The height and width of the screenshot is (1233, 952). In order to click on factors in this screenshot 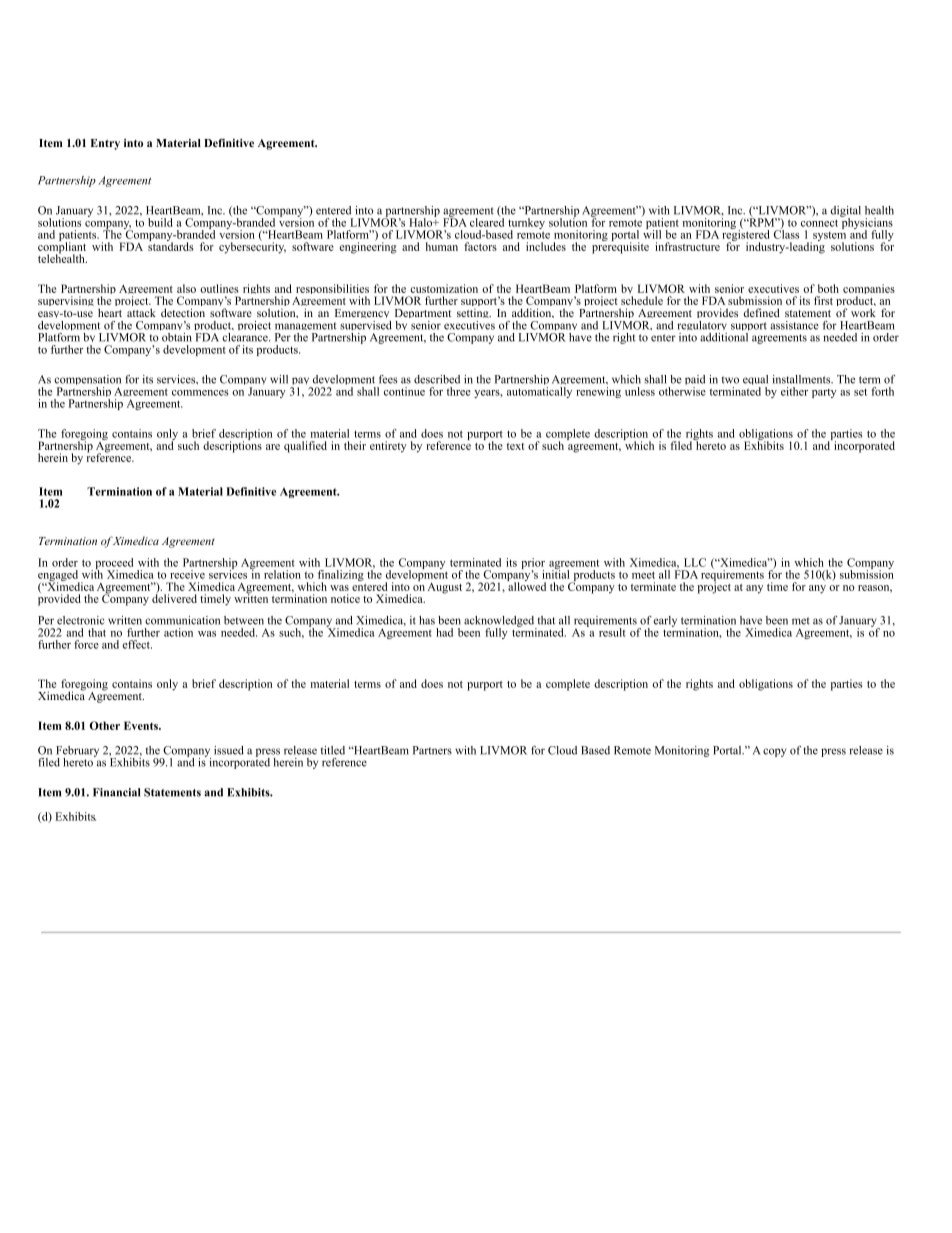, I will do `click(480, 246)`.
